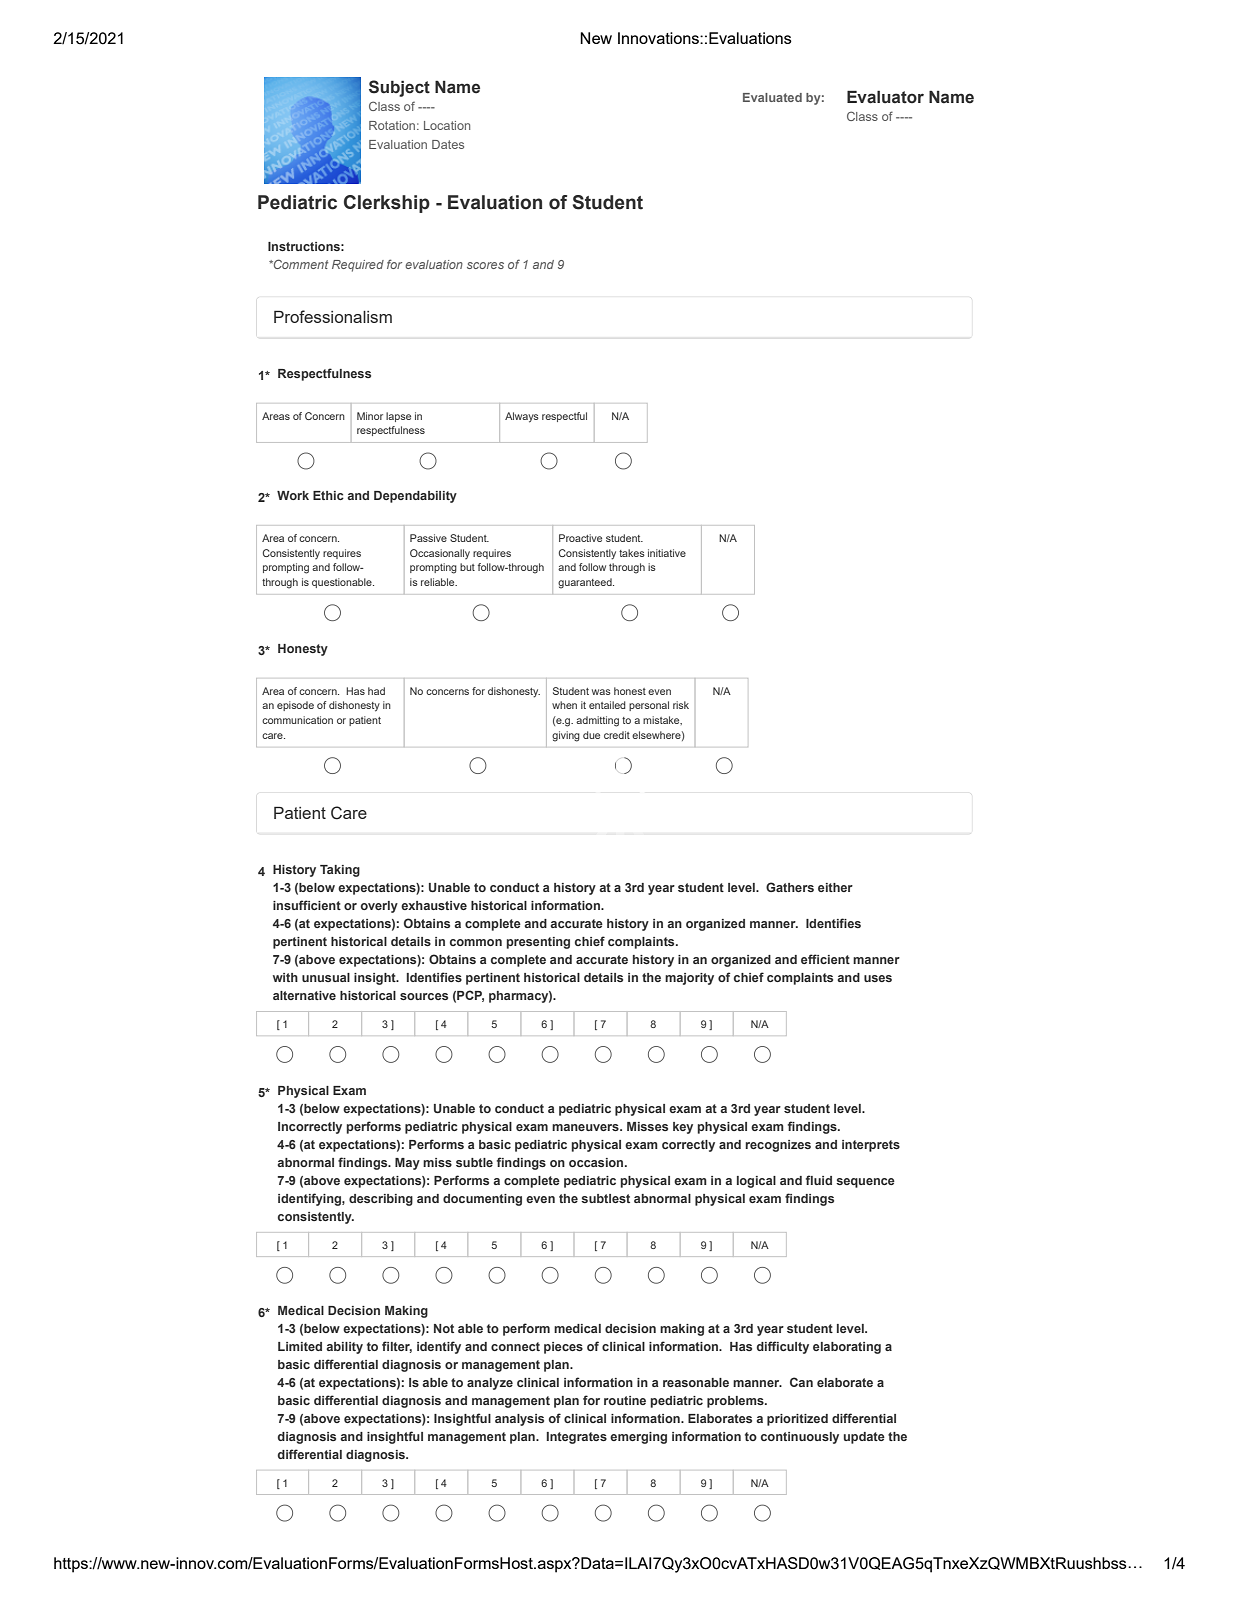 The height and width of the screenshot is (1603, 1239). What do you see at coordinates (790, 887) in the screenshot?
I see `Gathers` at bounding box center [790, 887].
